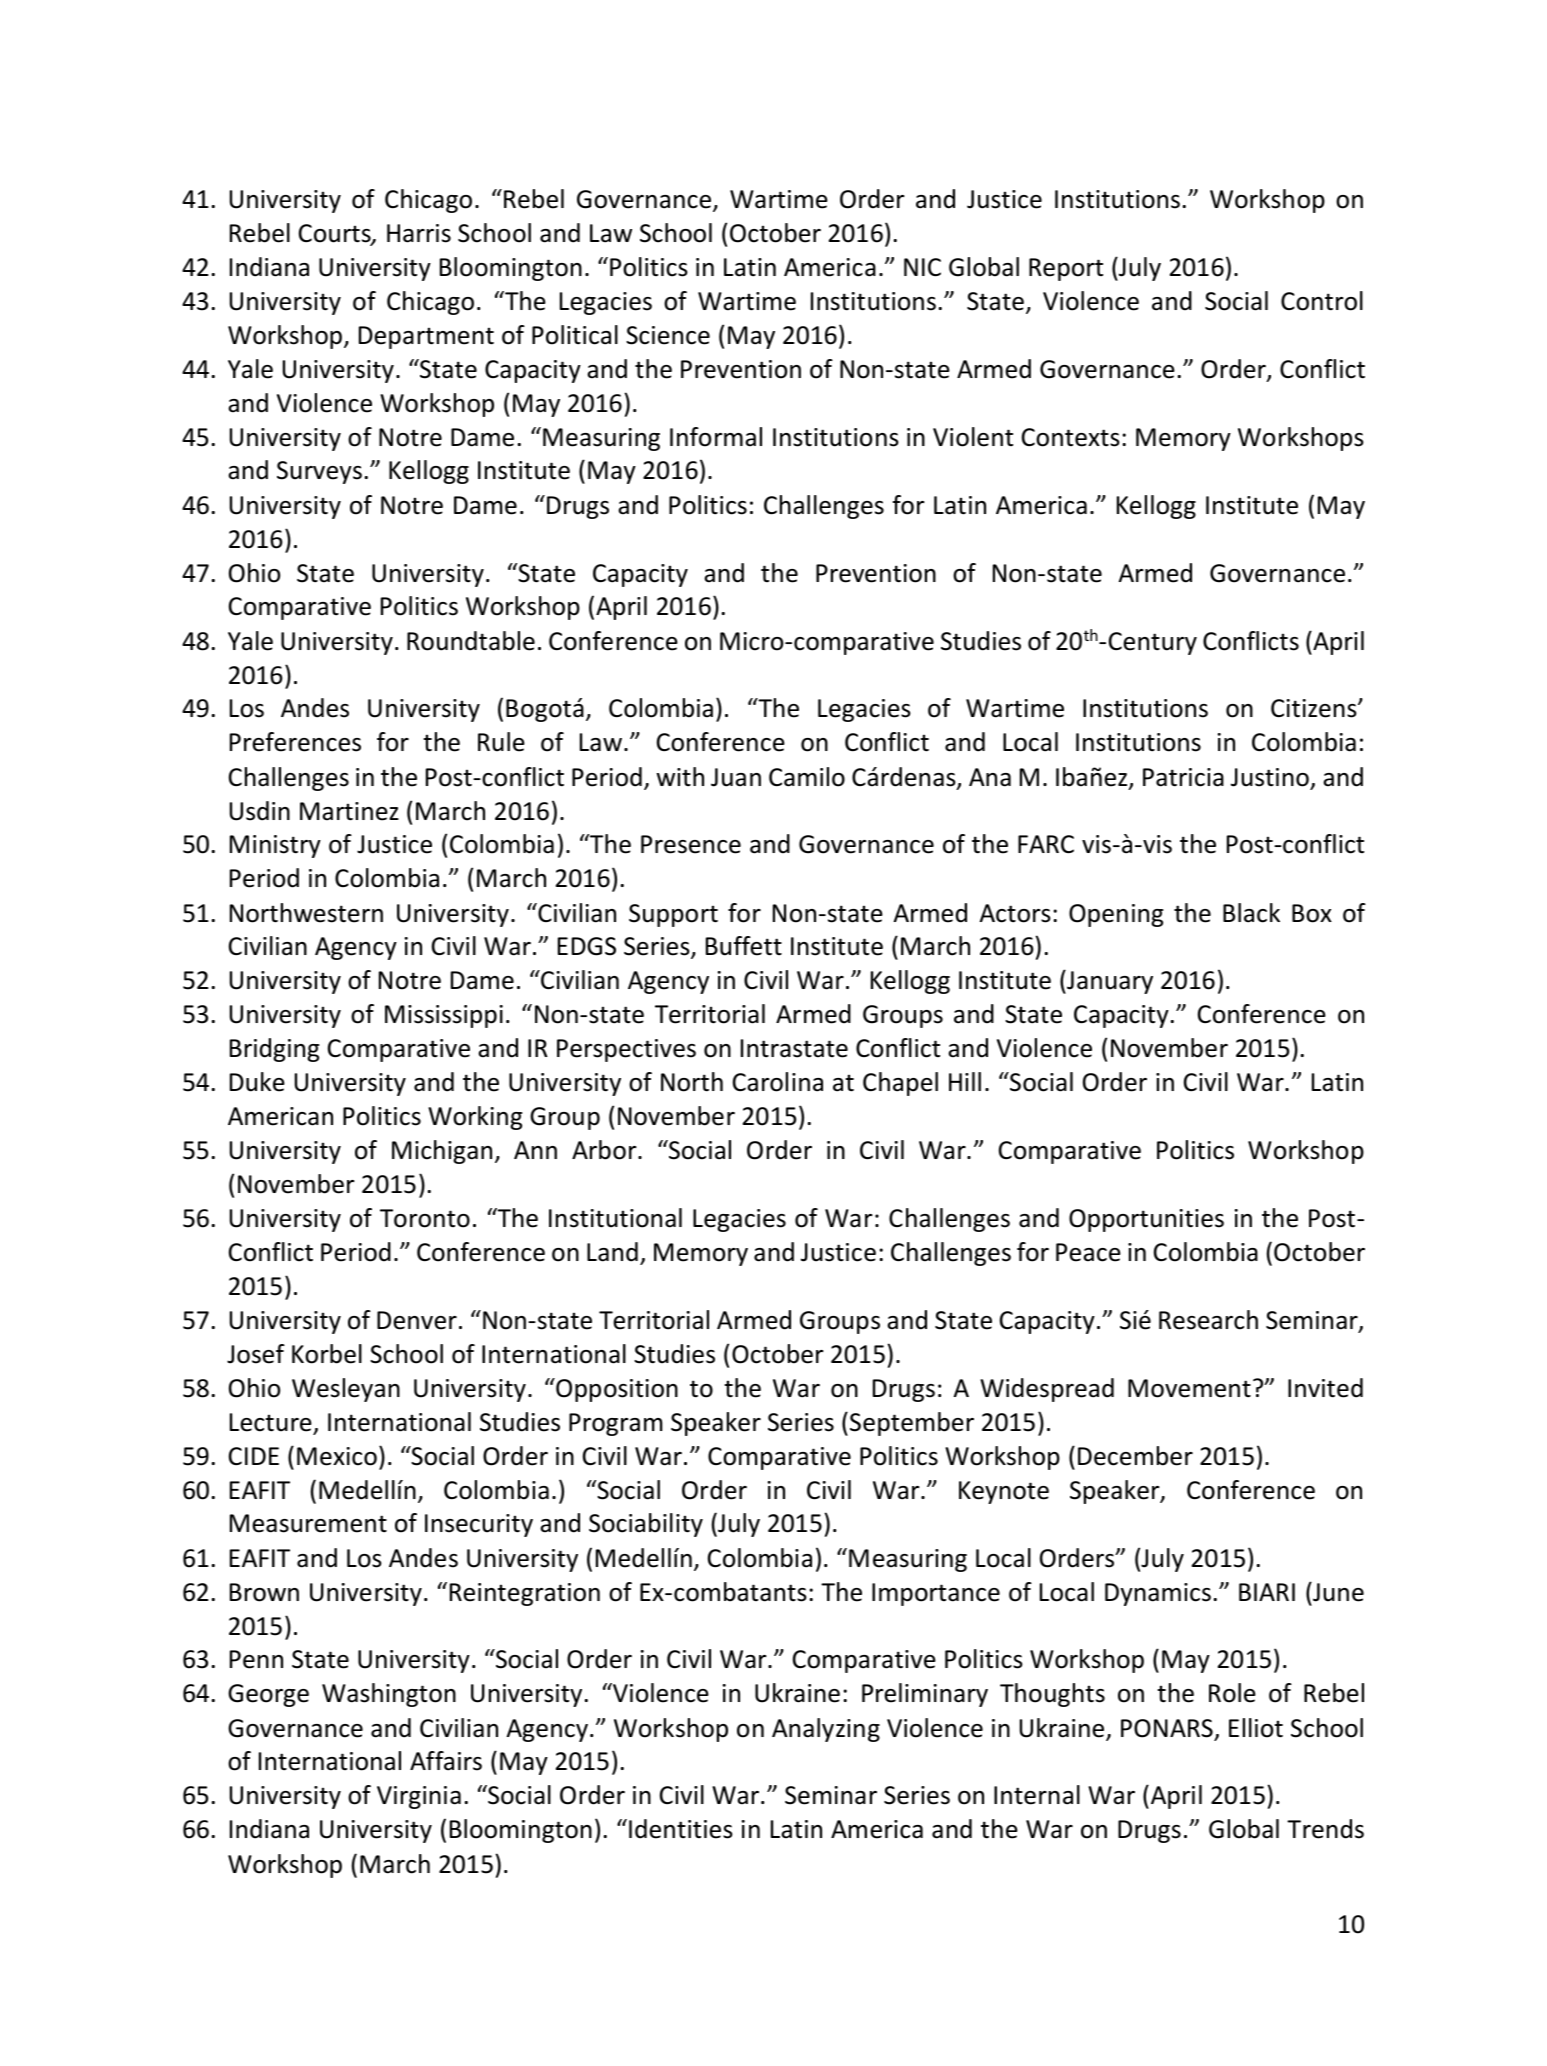 The width and height of the page is (1547, 2066). What do you see at coordinates (807, 777) in the page?
I see `Camilo` at bounding box center [807, 777].
